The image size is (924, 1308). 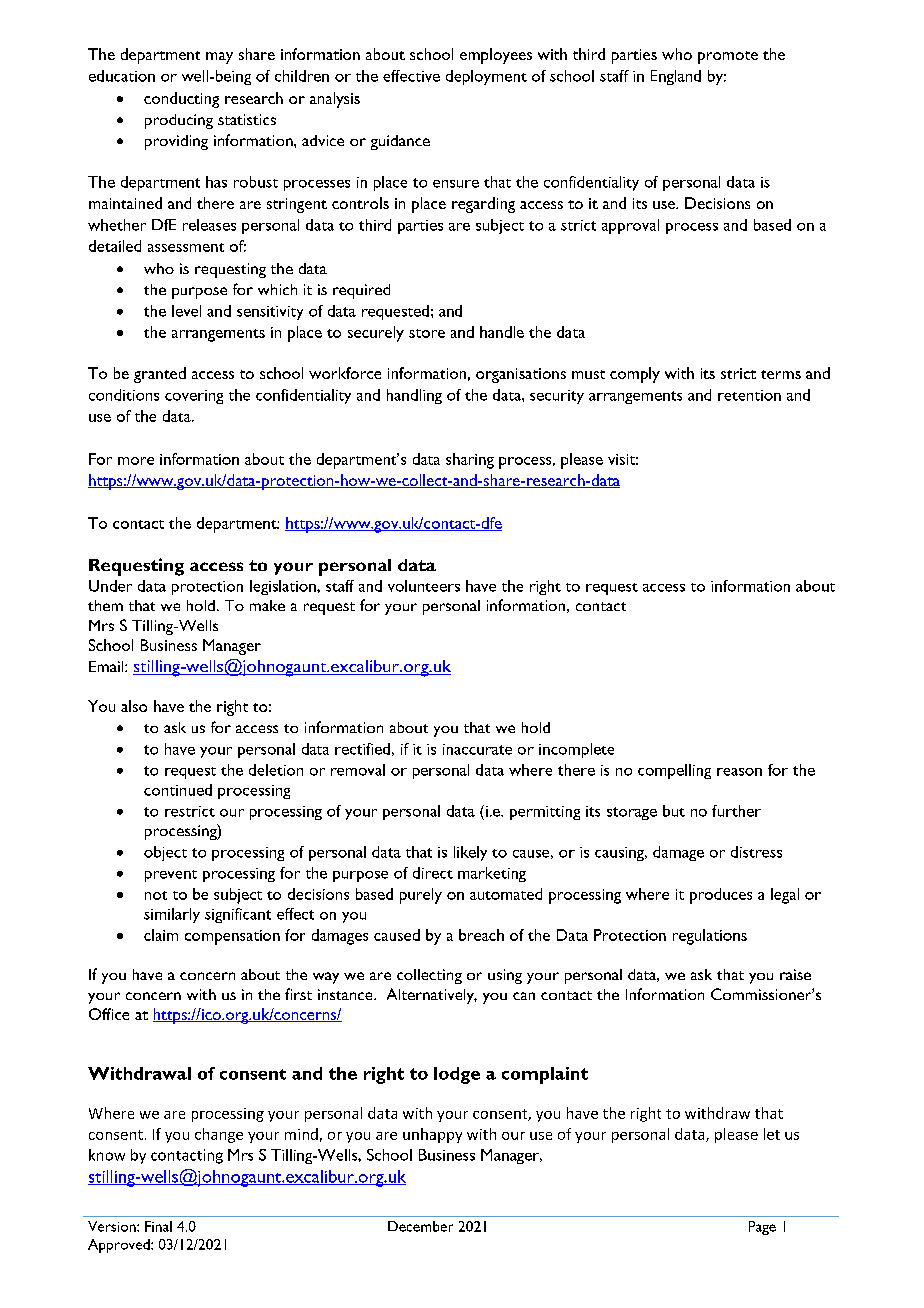 I want to click on volunteers, so click(x=424, y=586).
